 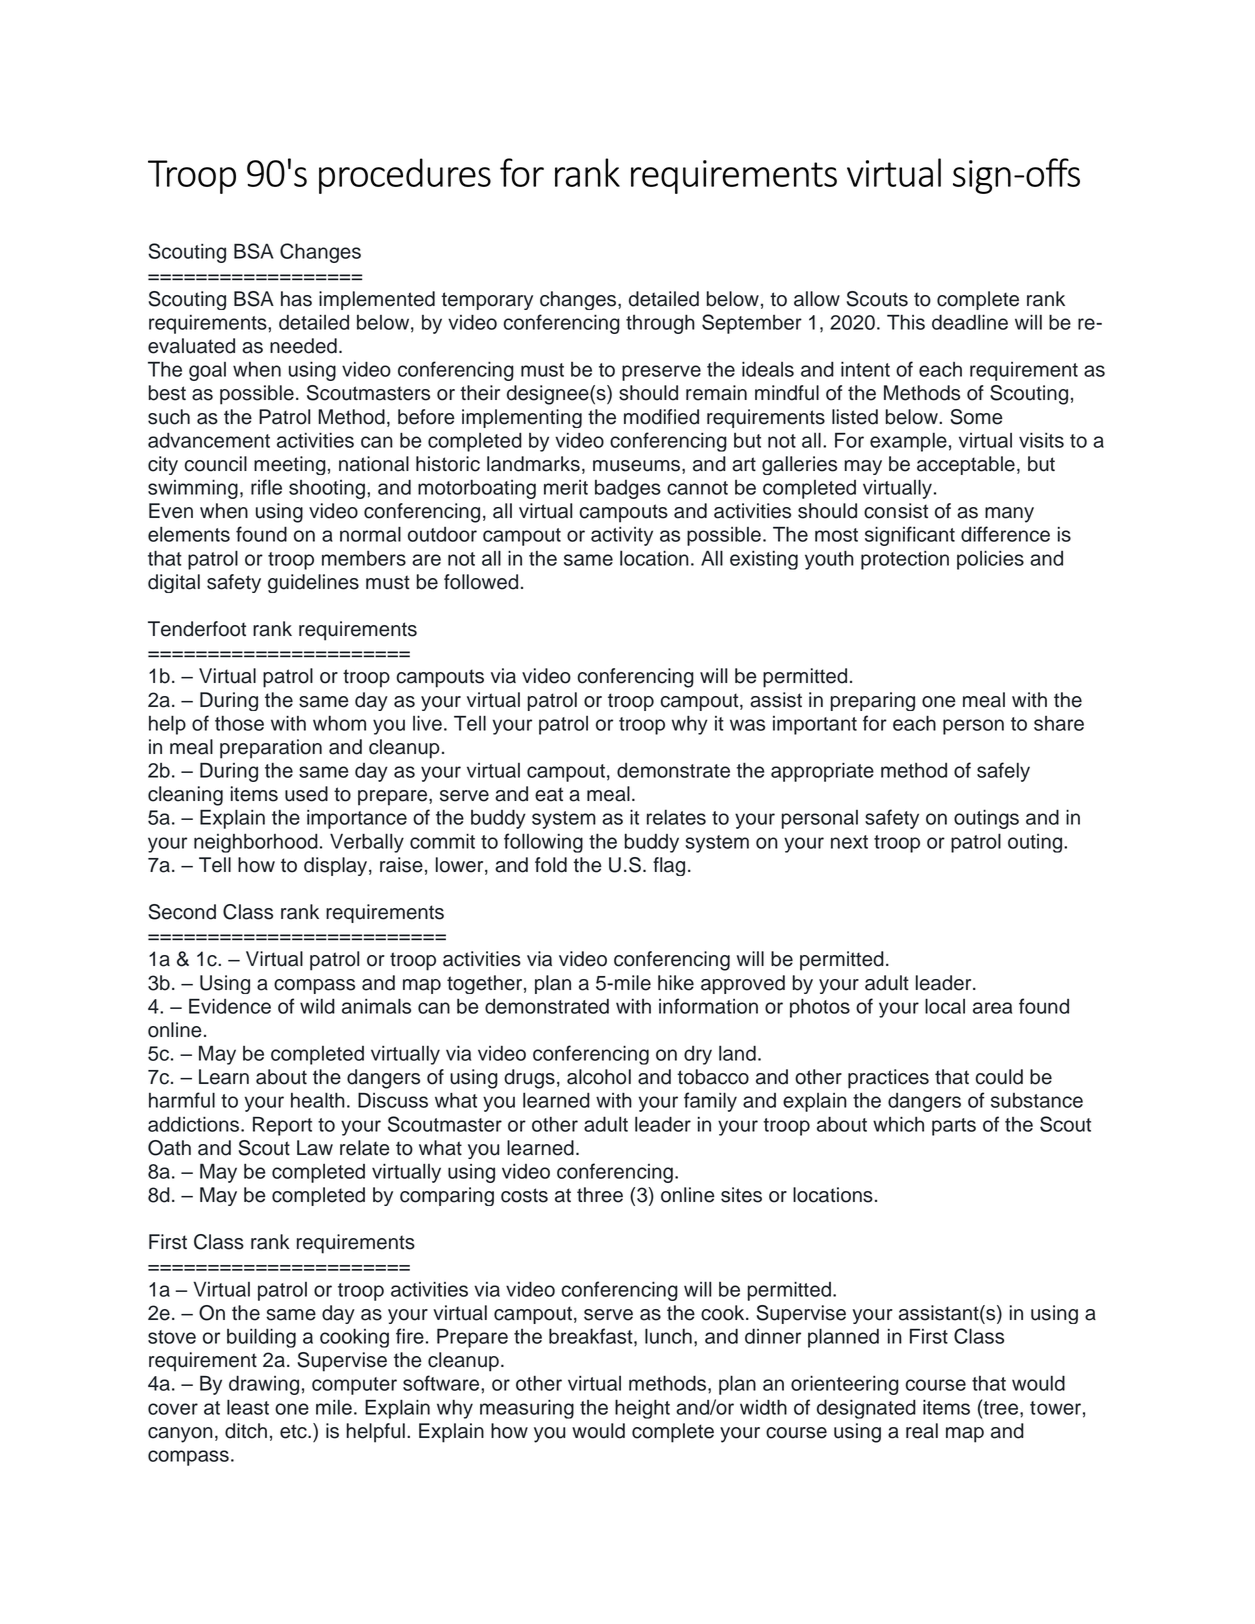 What do you see at coordinates (622, 536) in the document?
I see `activity` at bounding box center [622, 536].
